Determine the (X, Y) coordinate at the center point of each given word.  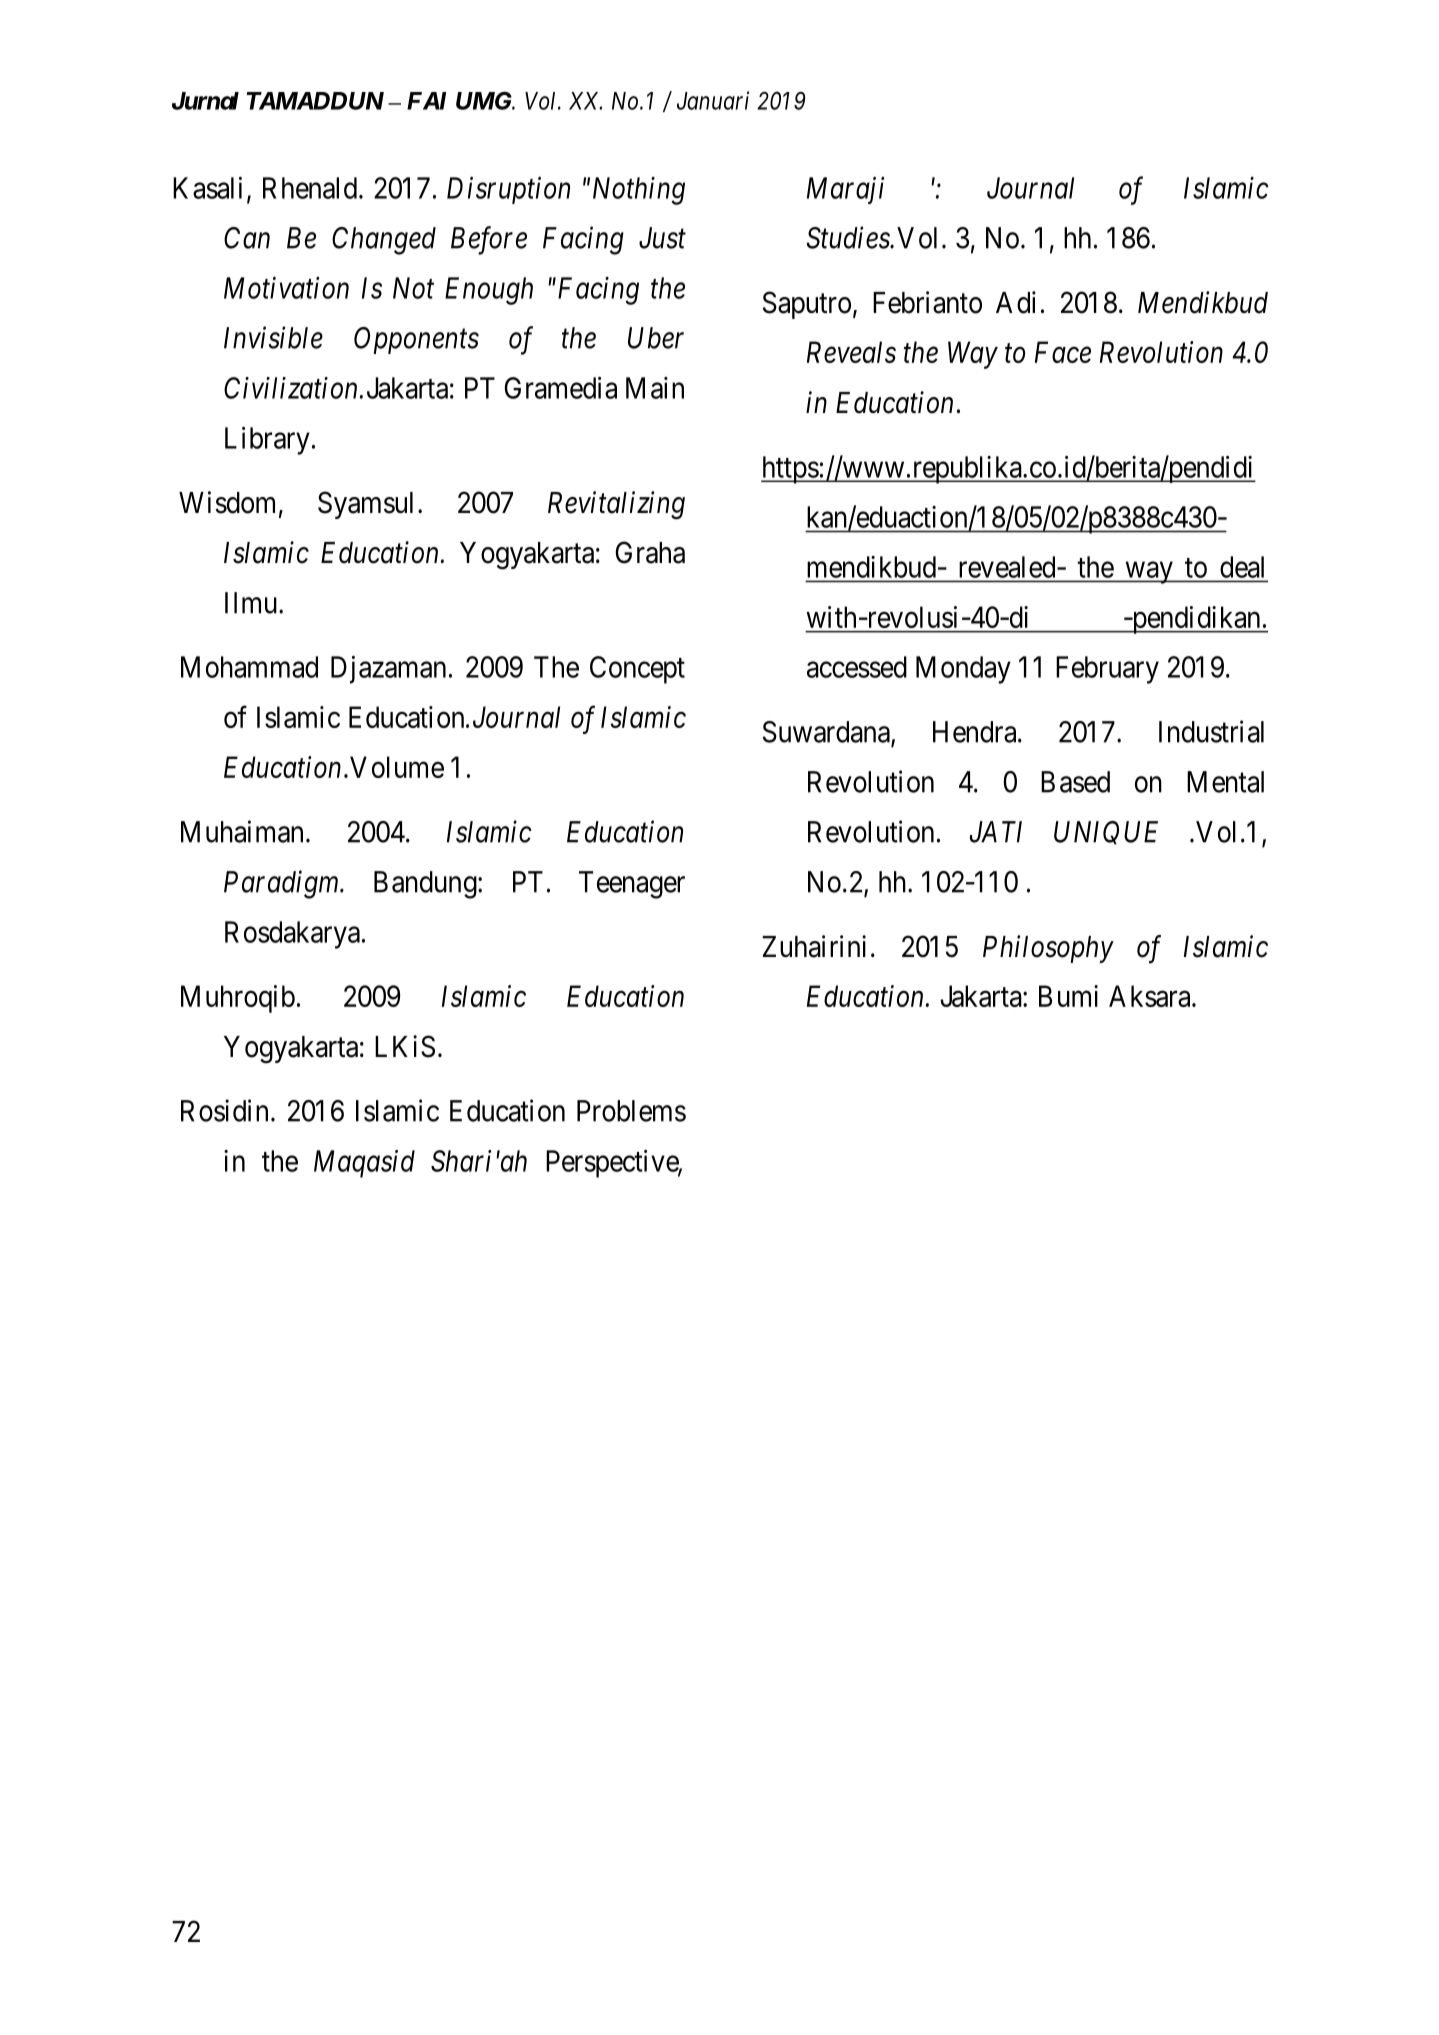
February (1107, 670)
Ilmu (251, 603)
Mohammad (249, 667)
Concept (637, 670)
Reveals (851, 352)
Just (662, 238)
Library (267, 441)
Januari (713, 100)
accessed (857, 667)
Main (655, 388)
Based (1075, 782)
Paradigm (282, 884)
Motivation (286, 288)
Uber (656, 338)
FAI (426, 101)
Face (1063, 352)
